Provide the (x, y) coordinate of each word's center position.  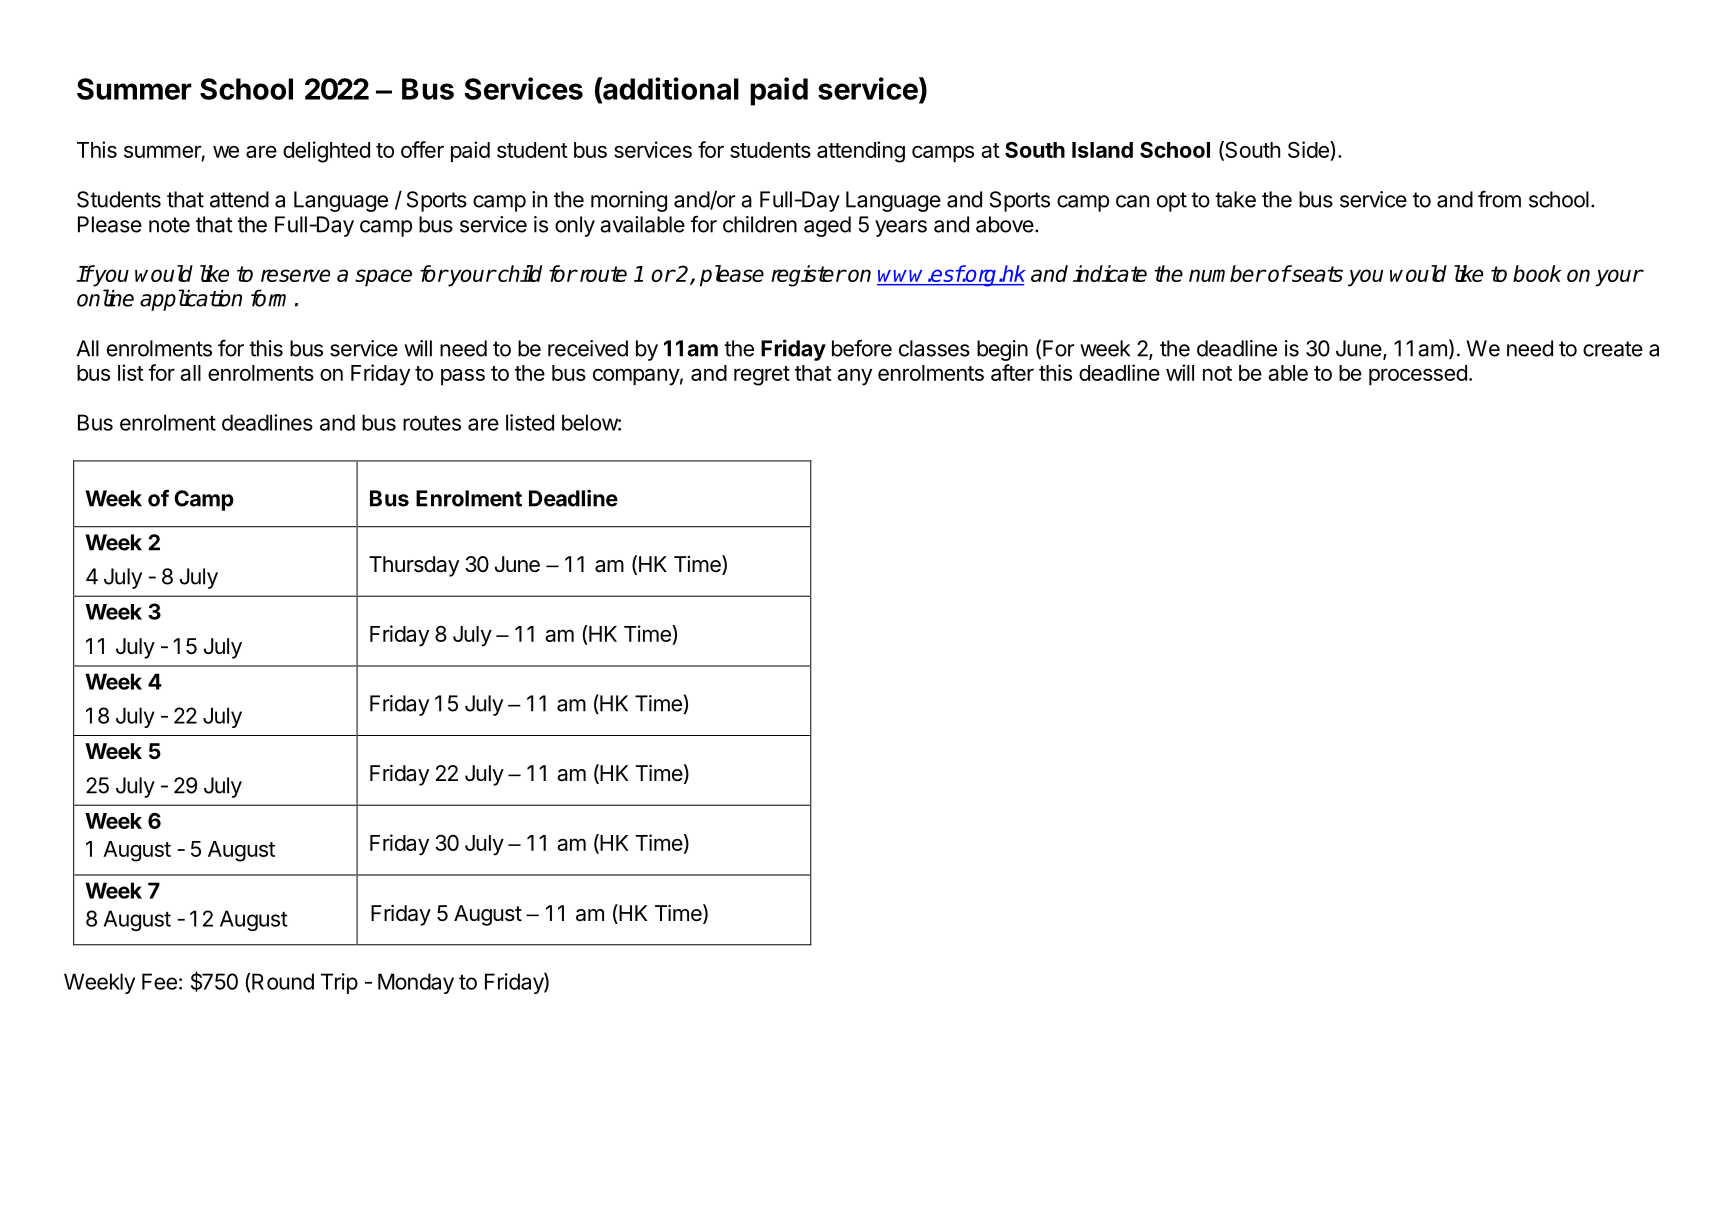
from (1499, 199)
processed (1418, 375)
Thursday (414, 566)
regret (762, 376)
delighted (326, 152)
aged (827, 226)
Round (283, 981)
